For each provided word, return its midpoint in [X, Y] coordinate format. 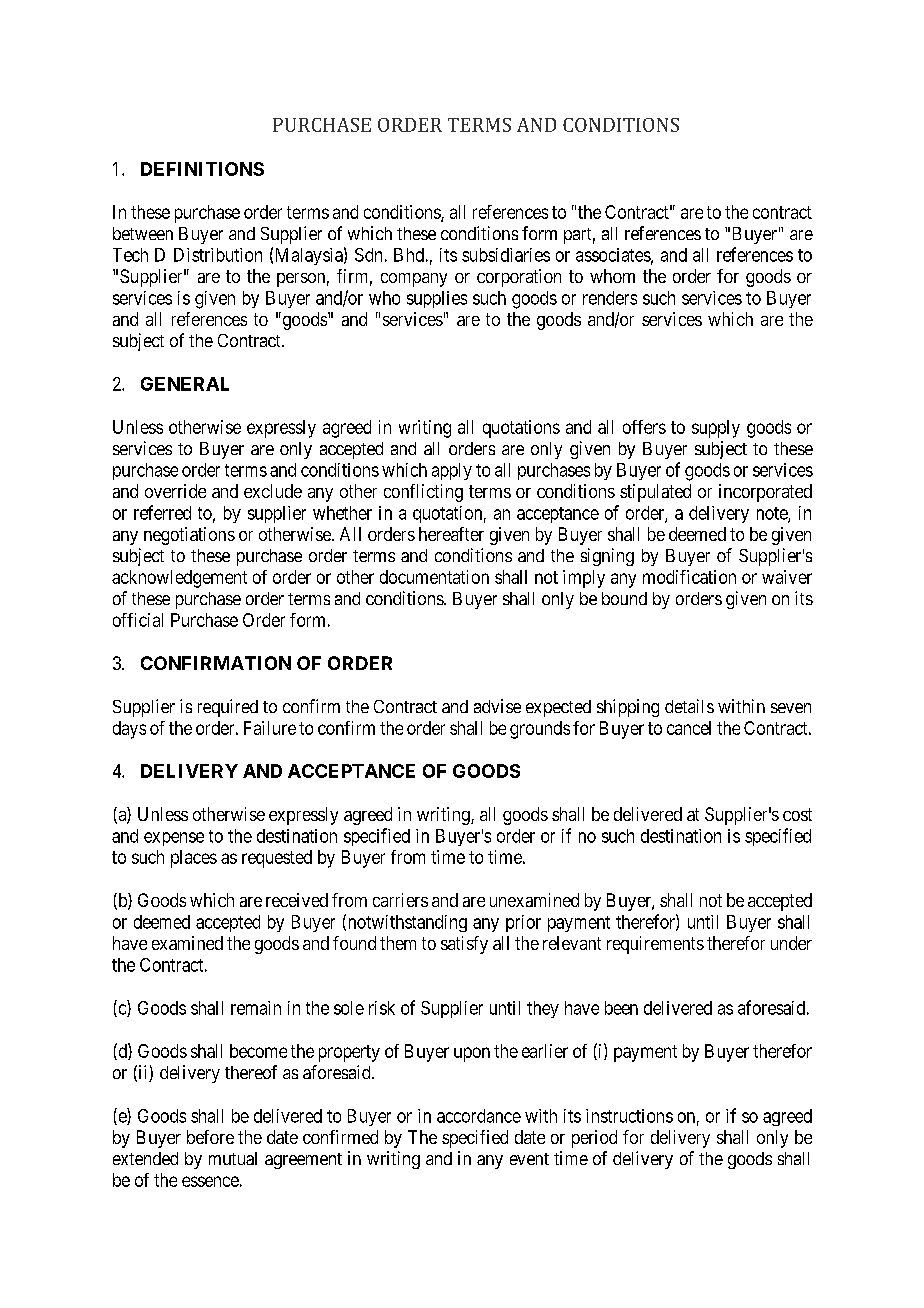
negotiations [189, 536]
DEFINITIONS [202, 169]
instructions [629, 1116]
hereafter [451, 534]
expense [174, 839]
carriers [400, 900]
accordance [479, 1116]
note [773, 514]
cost [797, 814]
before [210, 1137]
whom [612, 276]
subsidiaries [506, 255]
